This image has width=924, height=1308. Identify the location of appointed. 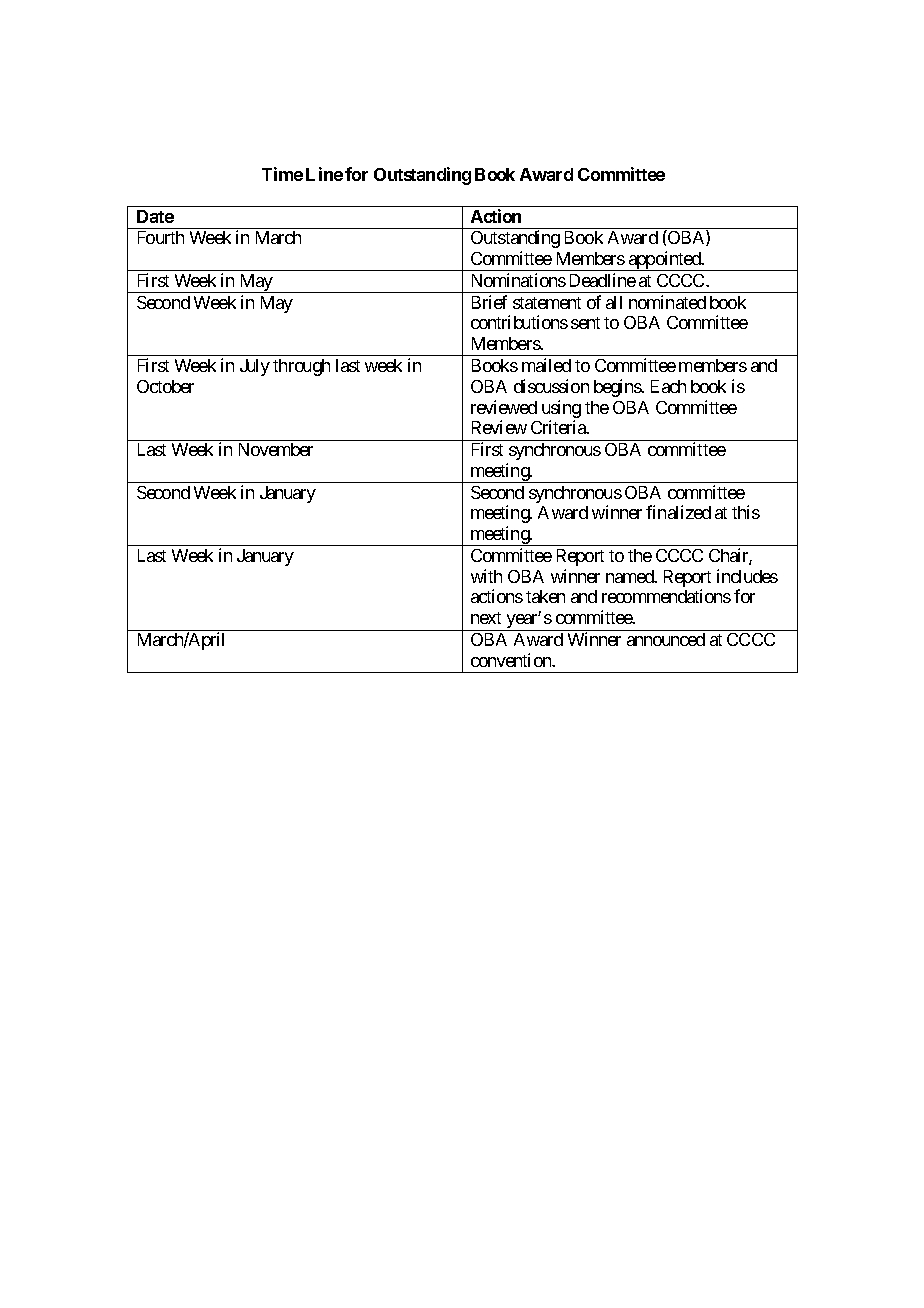
(665, 261).
